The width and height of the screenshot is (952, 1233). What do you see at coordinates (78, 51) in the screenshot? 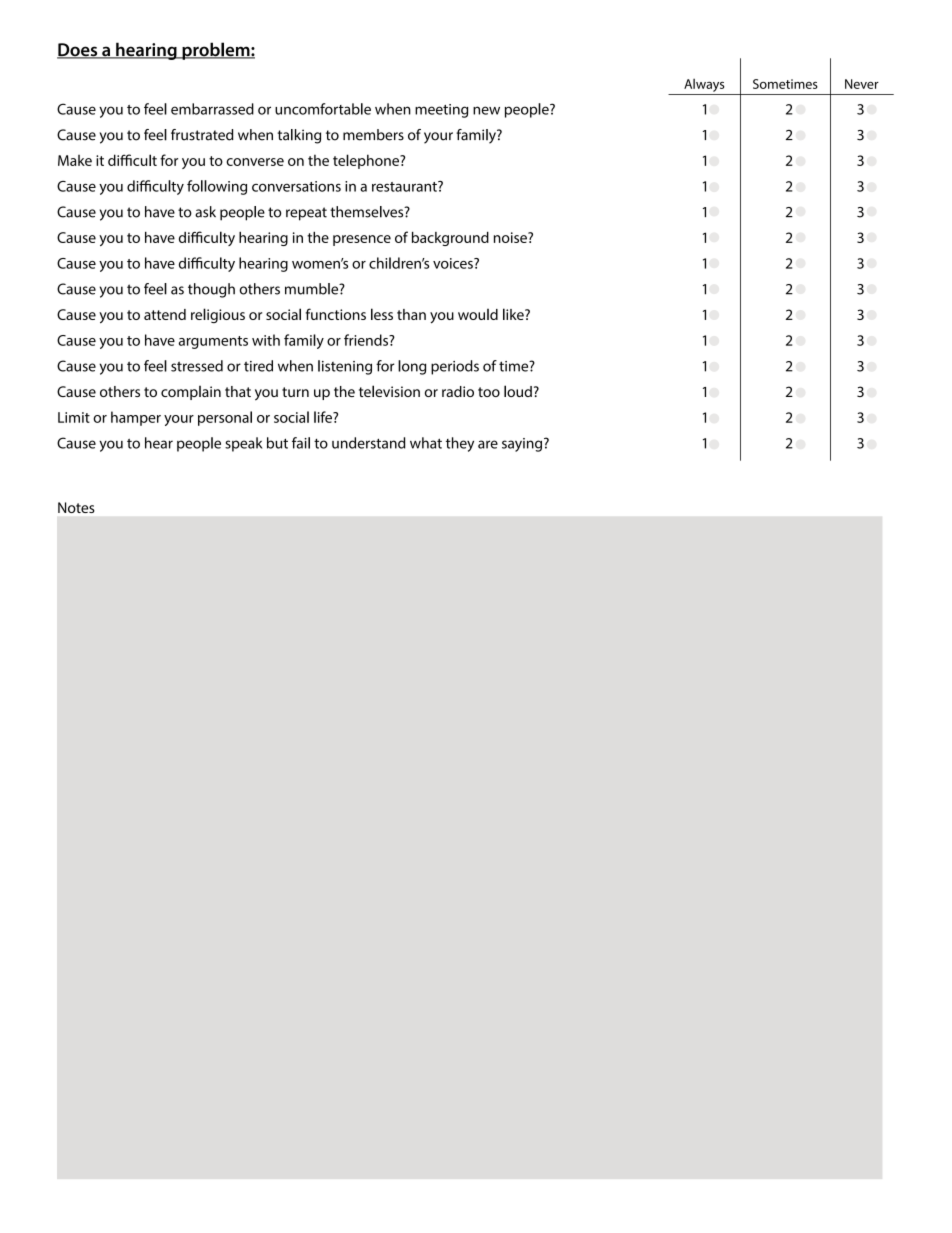
I see `Does` at bounding box center [78, 51].
